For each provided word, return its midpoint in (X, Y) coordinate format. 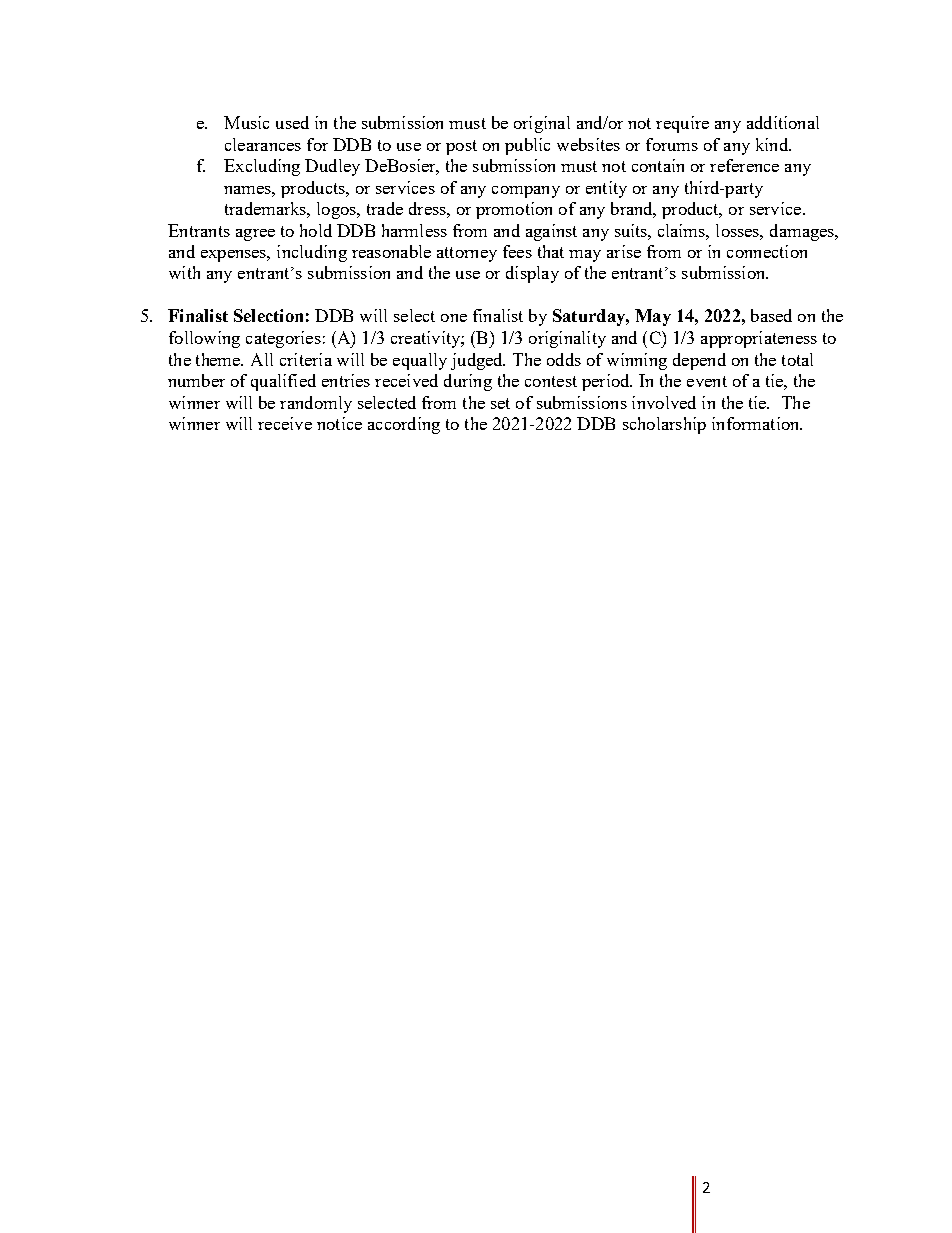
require (682, 124)
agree (255, 235)
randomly (316, 404)
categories (283, 339)
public (527, 146)
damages (803, 232)
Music (246, 122)
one (454, 318)
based (771, 315)
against (551, 232)
